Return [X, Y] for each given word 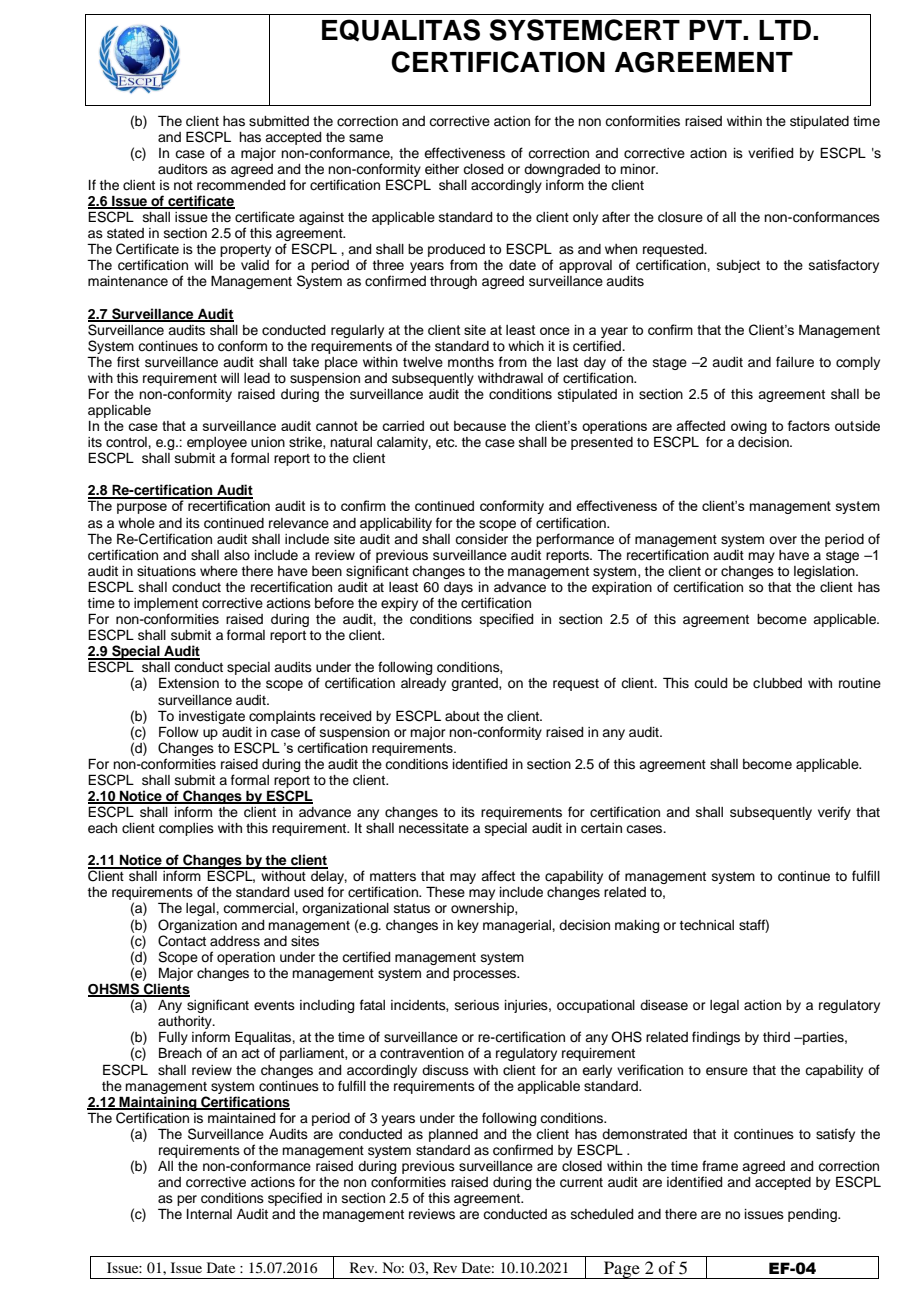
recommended [241, 185]
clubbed [777, 683]
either [442, 169]
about [462, 716]
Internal [209, 1214]
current [581, 1183]
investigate [212, 717]
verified [770, 153]
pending [813, 1215]
